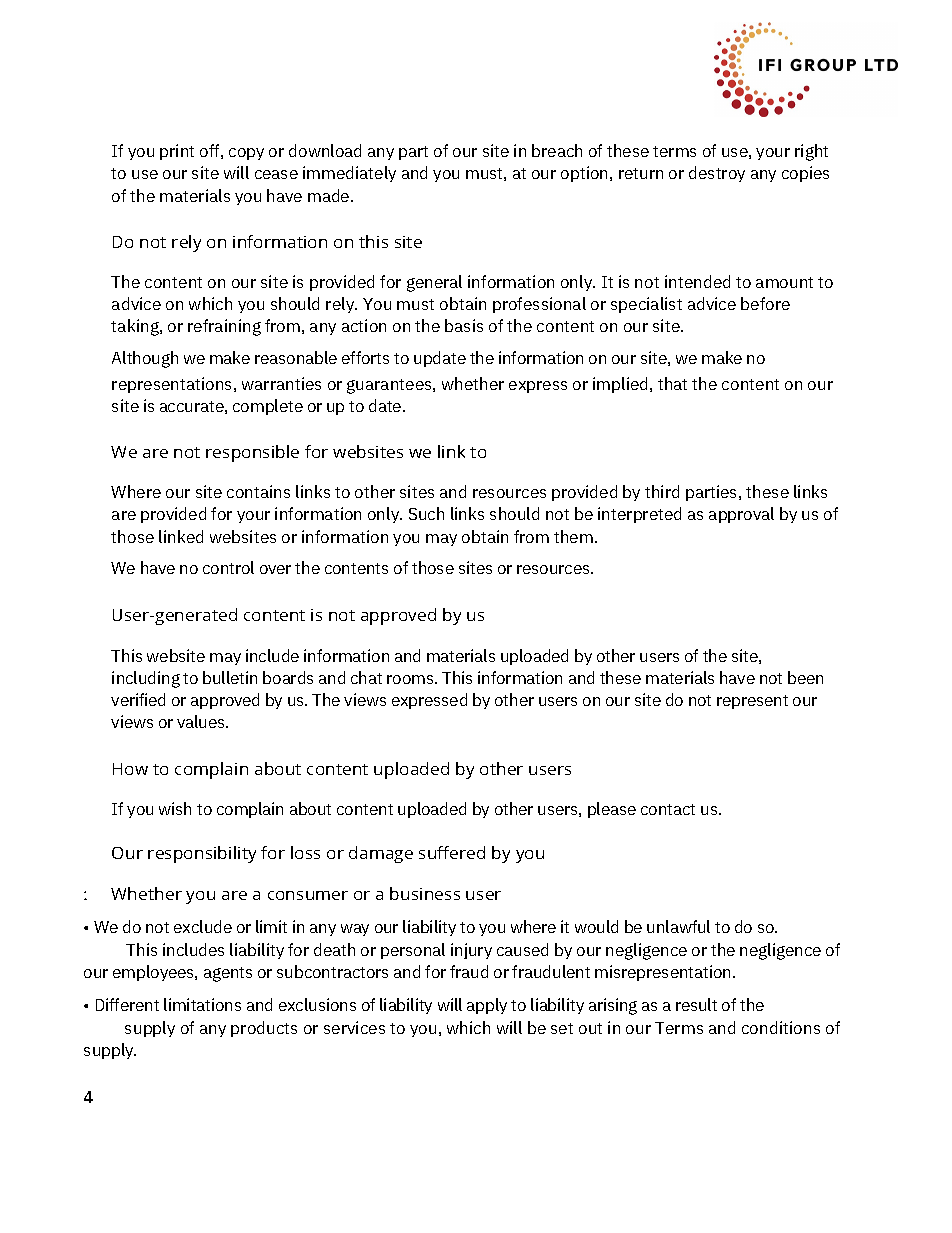  I want to click on agents, so click(228, 974).
